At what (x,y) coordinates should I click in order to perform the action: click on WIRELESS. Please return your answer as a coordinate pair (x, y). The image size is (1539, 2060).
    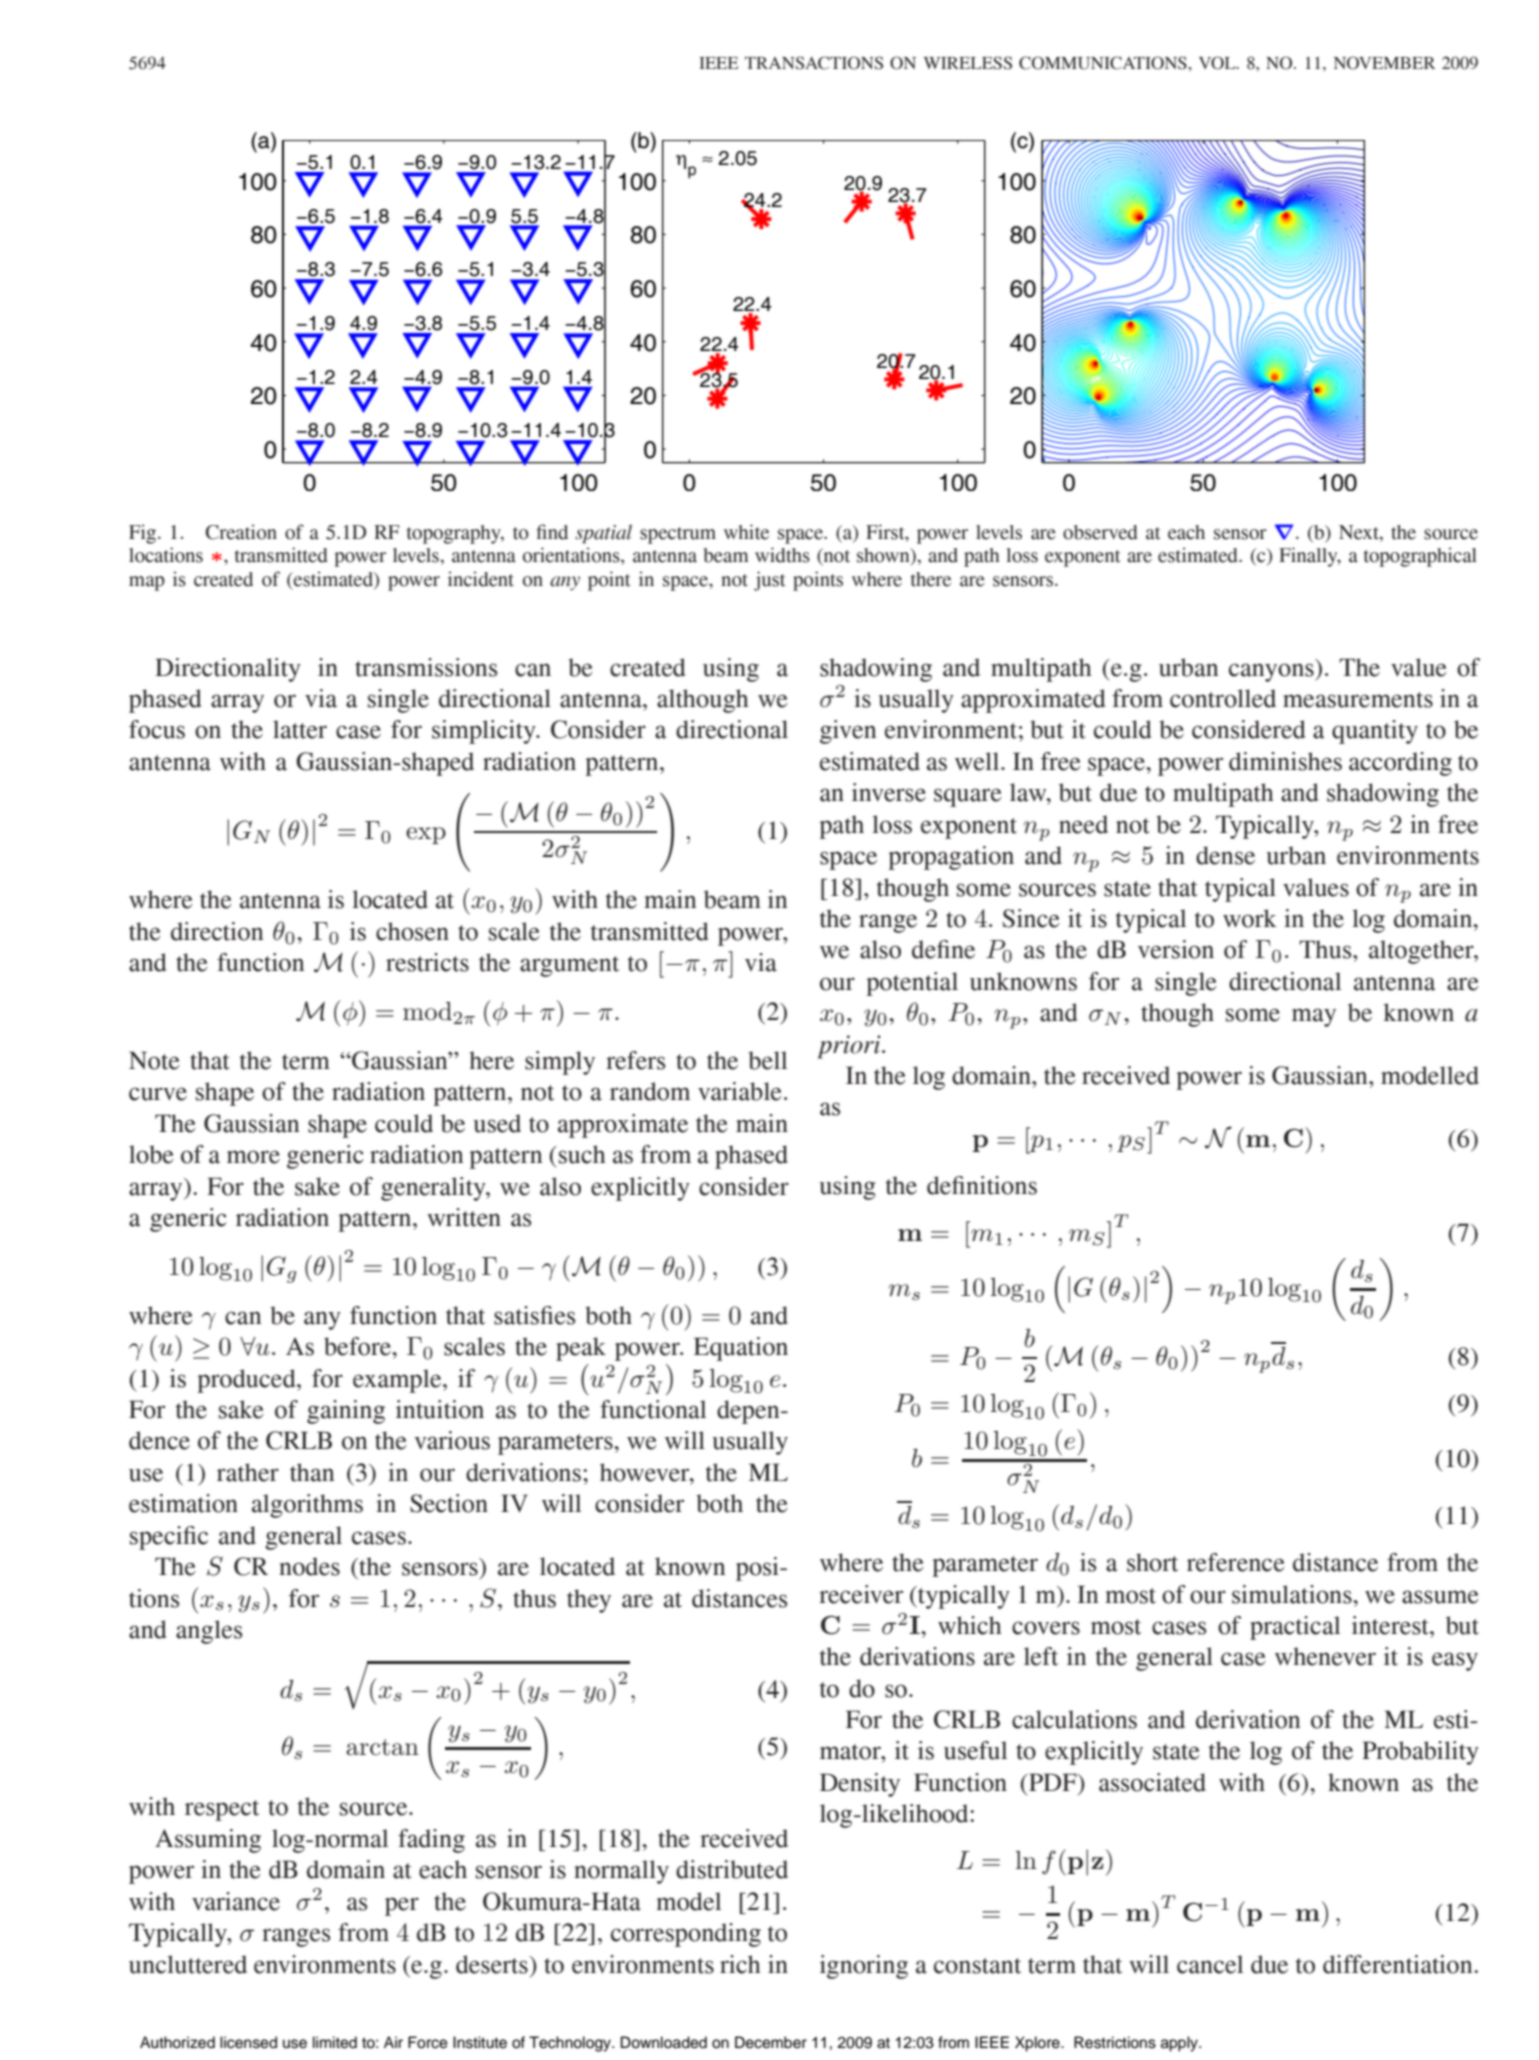
    Looking at the image, I should click on (968, 63).
